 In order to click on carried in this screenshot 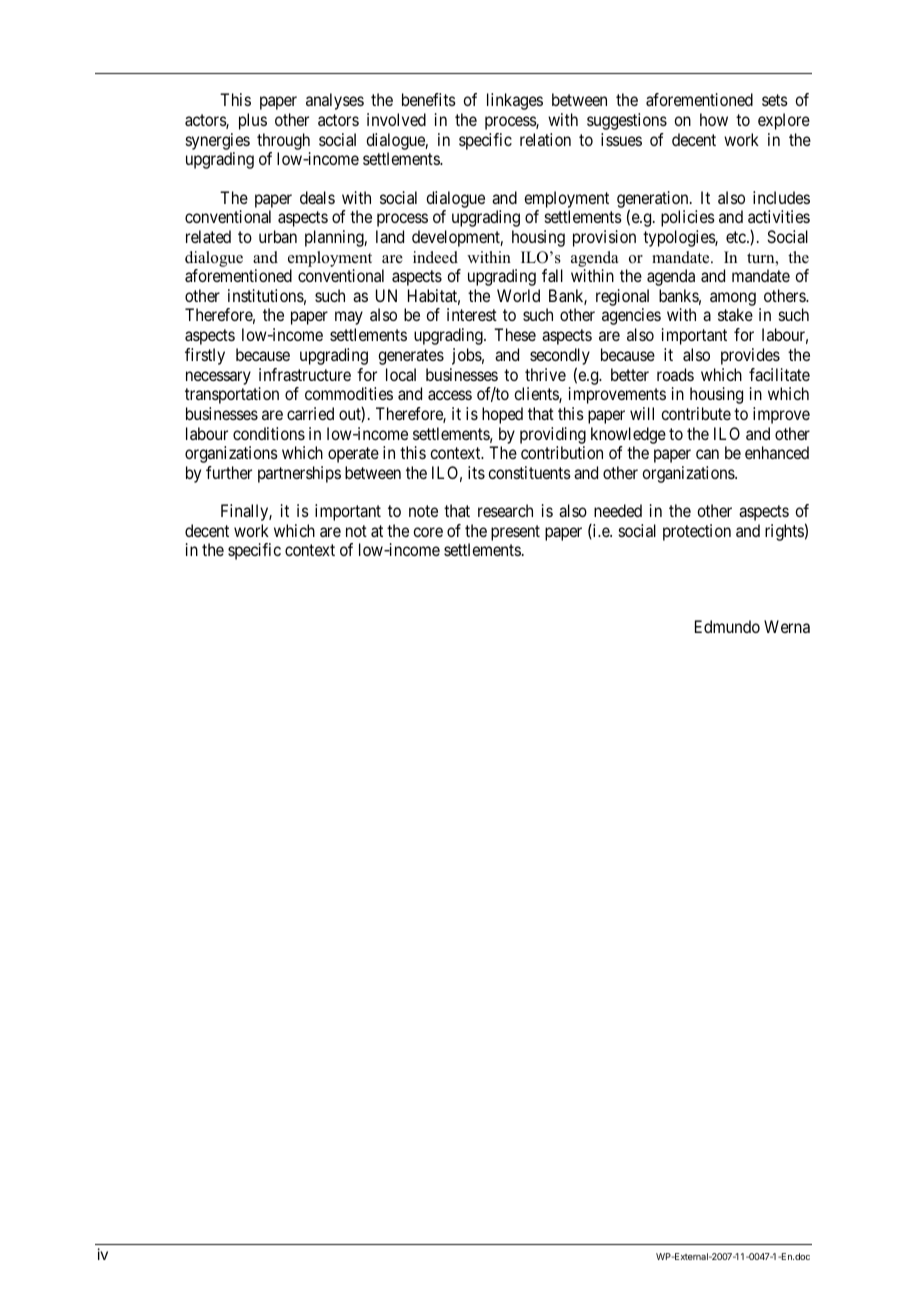, I will do `click(310, 413)`.
